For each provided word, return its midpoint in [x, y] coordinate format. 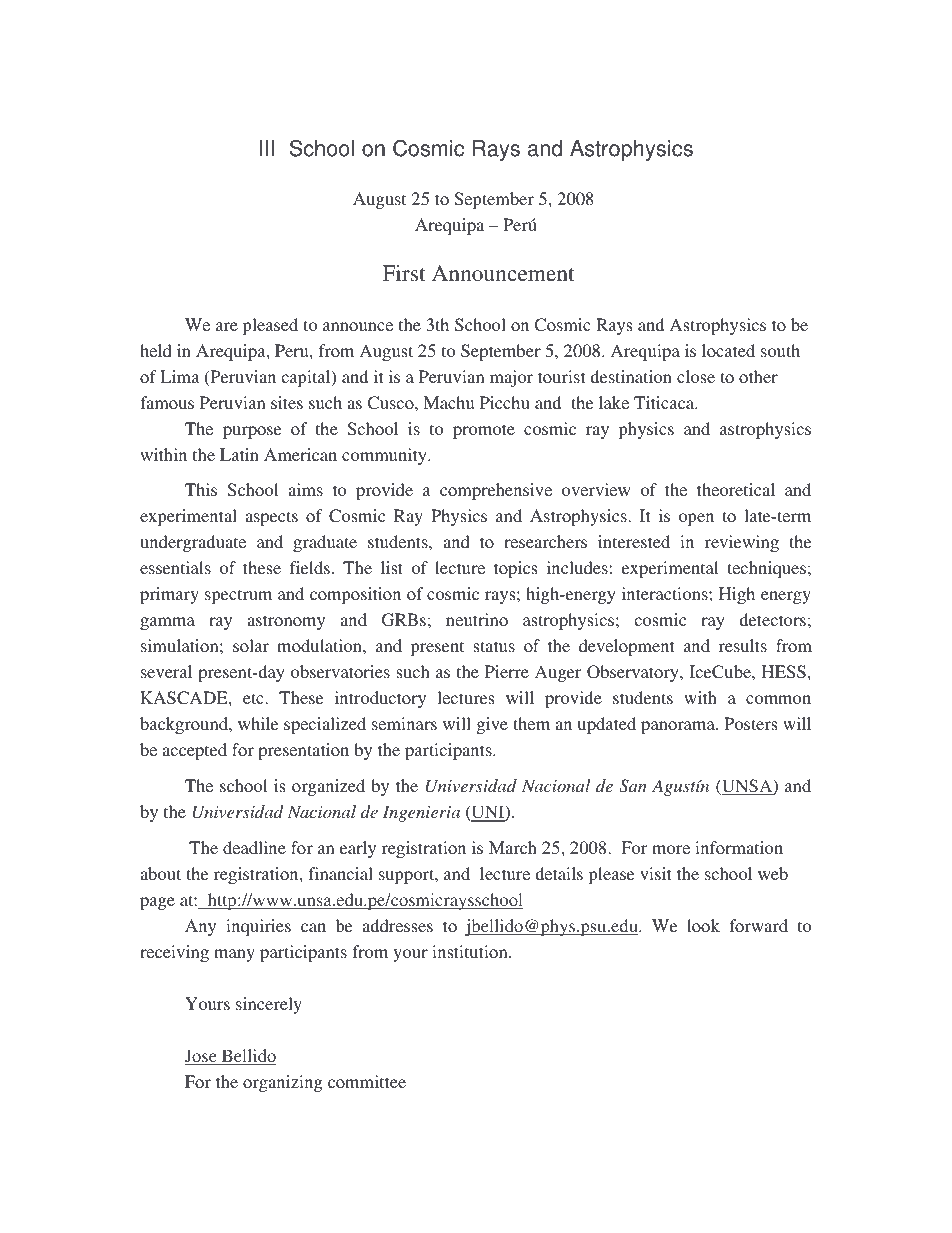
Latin [239, 454]
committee [367, 1081]
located [728, 350]
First [404, 273]
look [703, 925]
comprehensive [496, 491]
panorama [679, 727]
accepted [194, 751]
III [267, 148]
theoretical [736, 489]
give [492, 725]
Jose [202, 1057]
